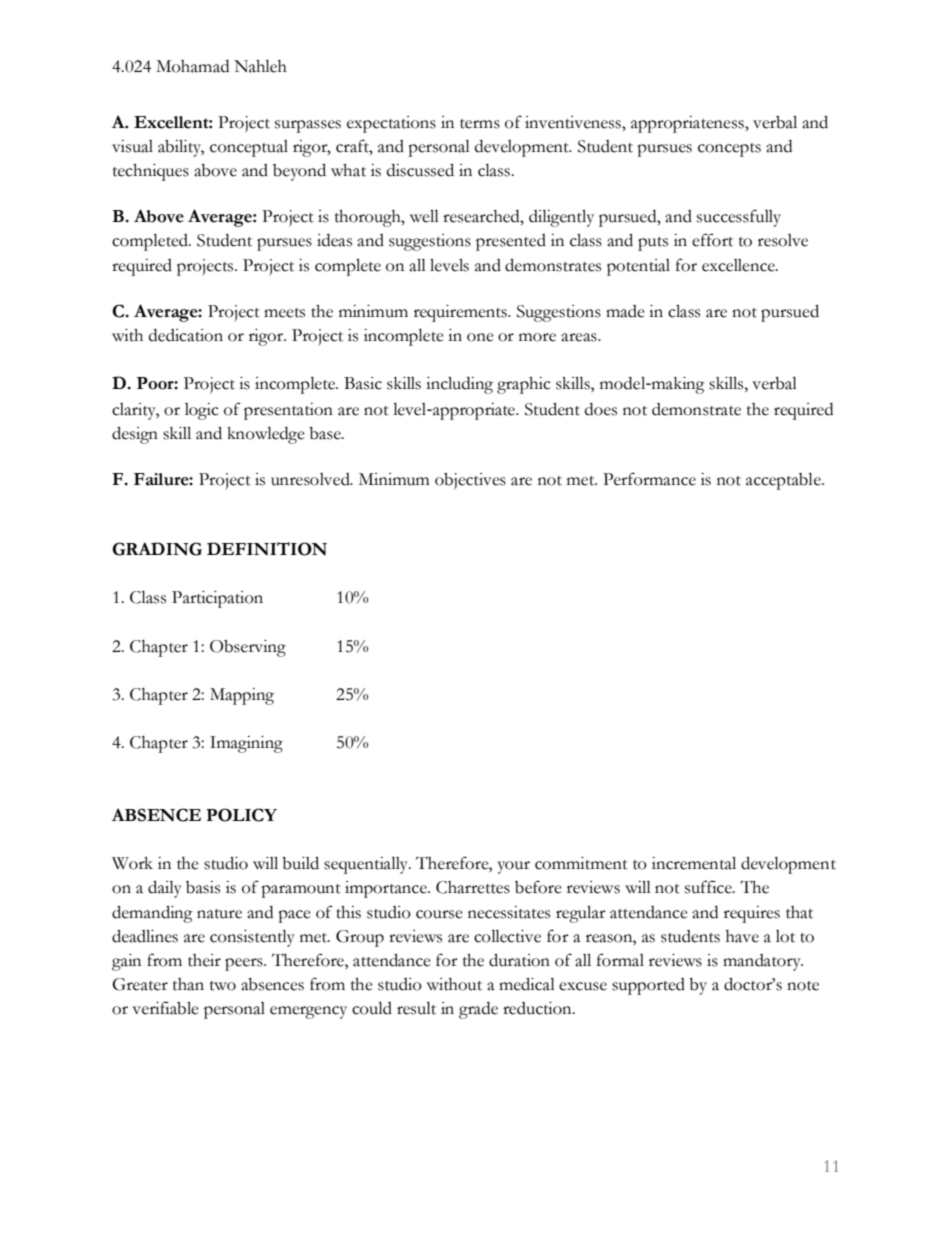 This screenshot has width=952, height=1233. What do you see at coordinates (478, 1010) in the screenshot?
I see `grade` at bounding box center [478, 1010].
